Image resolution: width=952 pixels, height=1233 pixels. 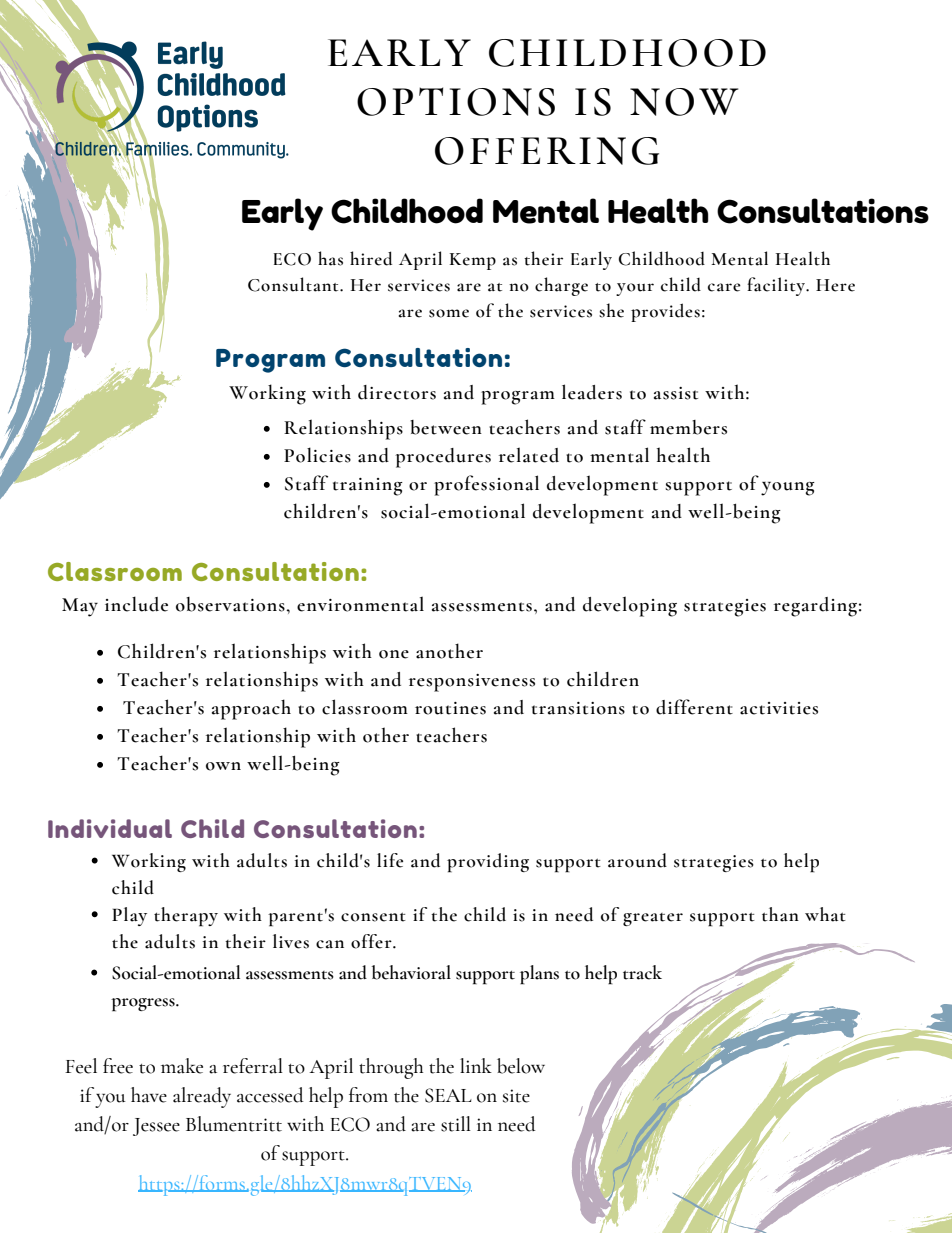 I want to click on activities, so click(x=779, y=708).
